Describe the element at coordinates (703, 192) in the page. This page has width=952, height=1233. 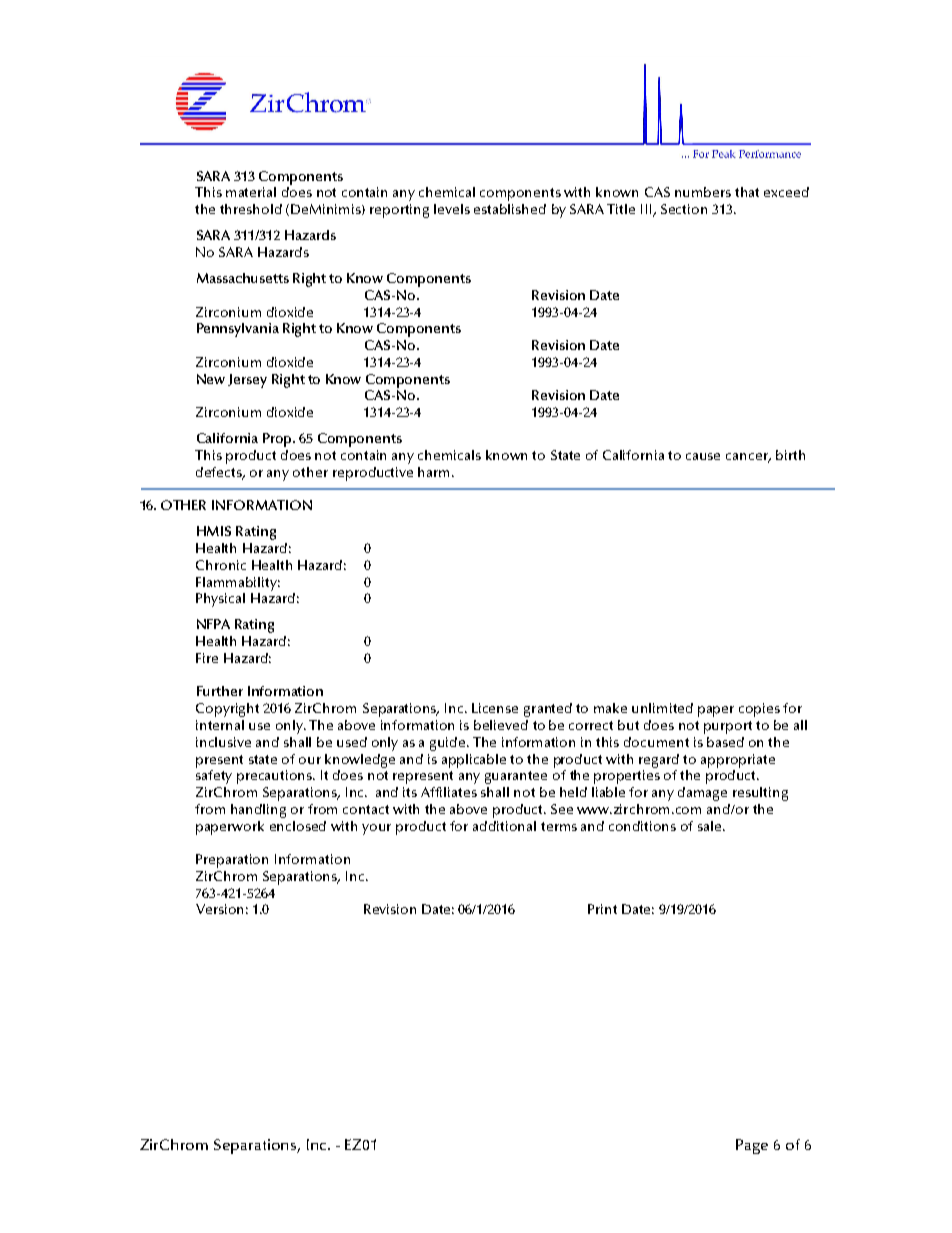
I see `numbers` at that location.
